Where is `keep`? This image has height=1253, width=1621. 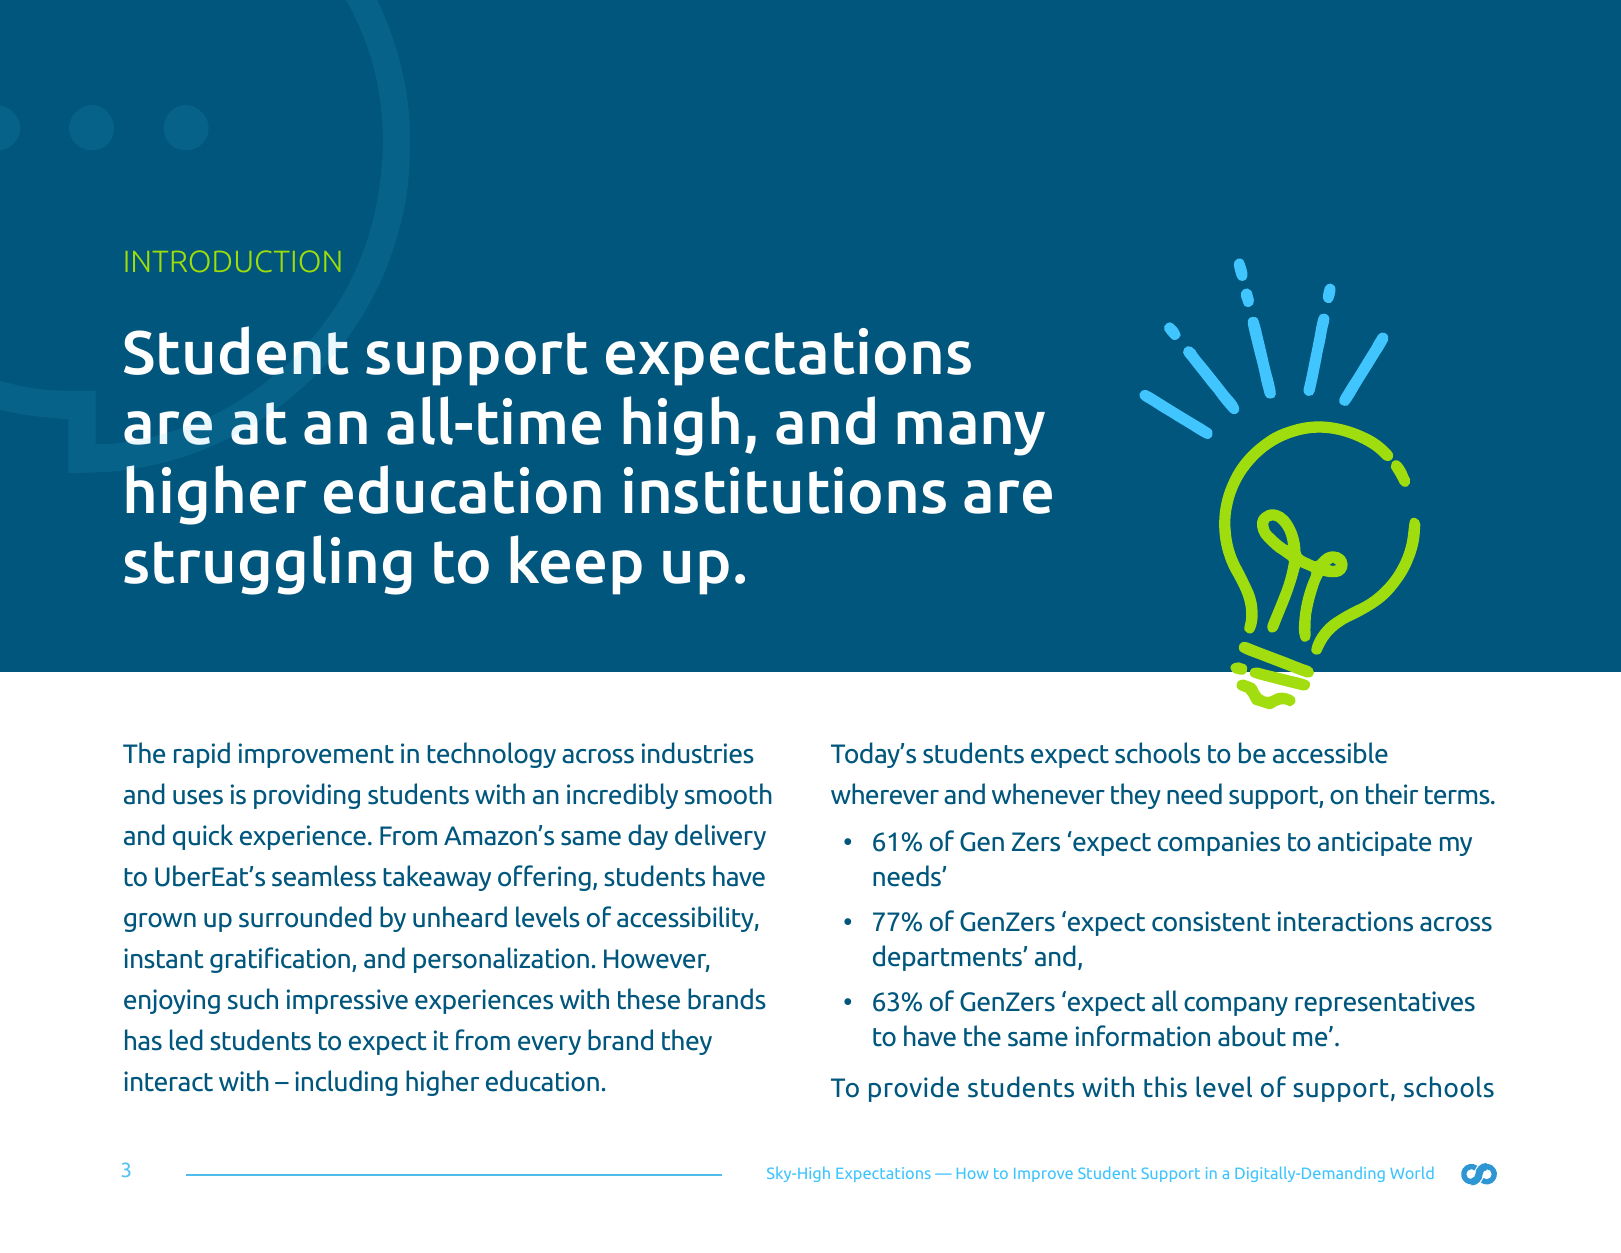
keep is located at coordinates (576, 565).
